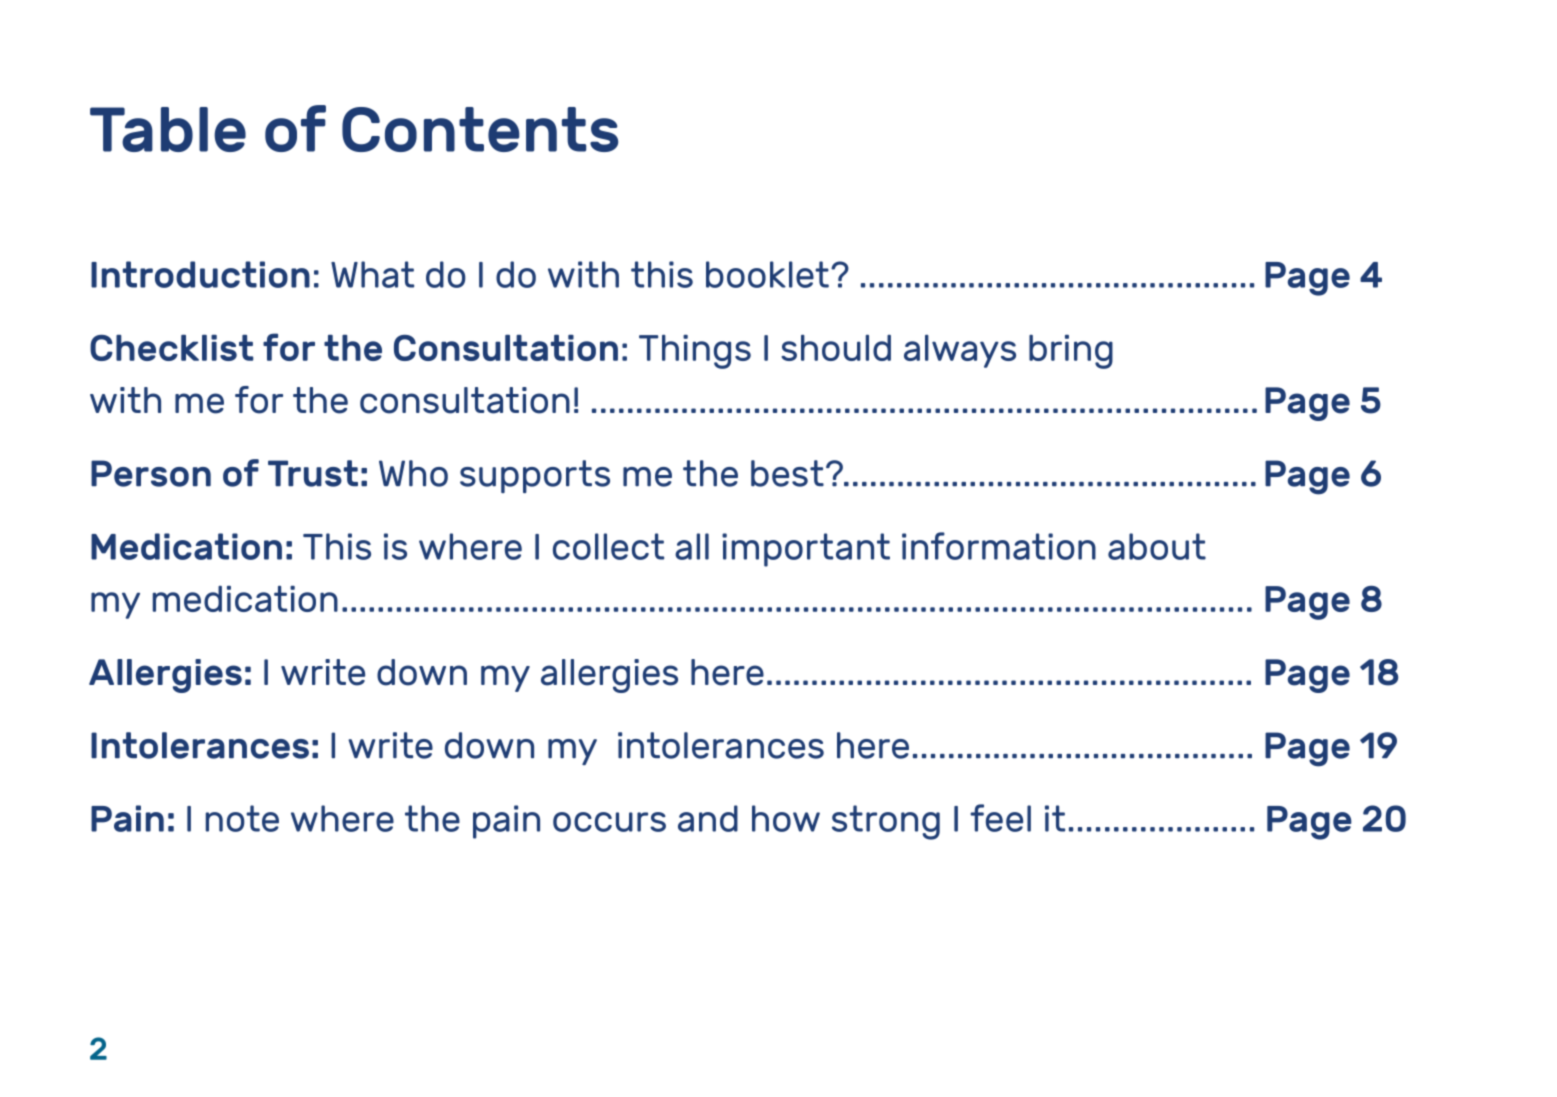 This screenshot has width=1557, height=1097. I want to click on booklet, so click(767, 274).
